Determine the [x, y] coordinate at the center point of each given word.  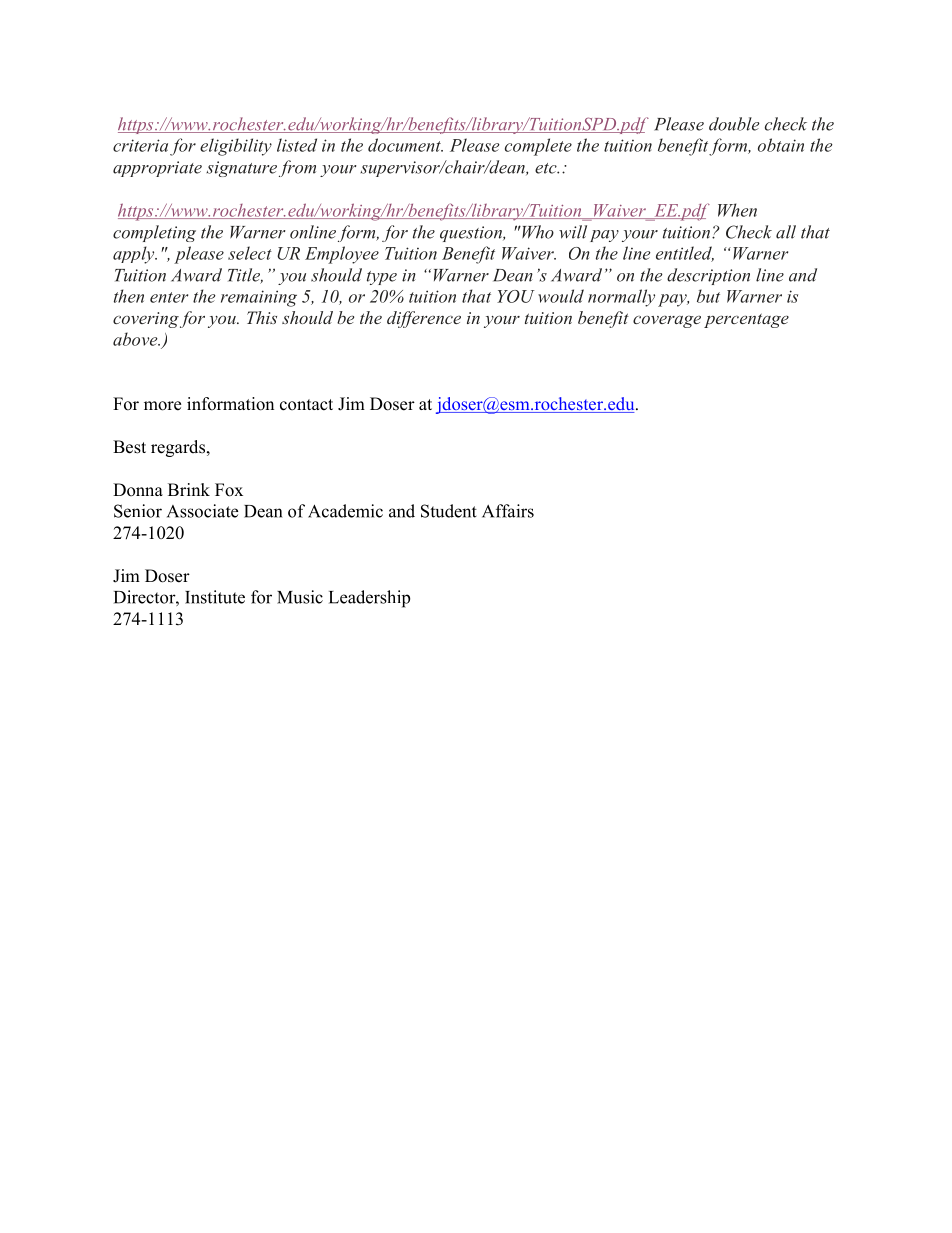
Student [449, 511]
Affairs [508, 511]
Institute [215, 597]
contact [306, 405]
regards [179, 448]
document [405, 145]
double [734, 124]
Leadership [369, 599]
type [382, 278]
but [708, 296]
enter [169, 297]
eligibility [236, 147]
